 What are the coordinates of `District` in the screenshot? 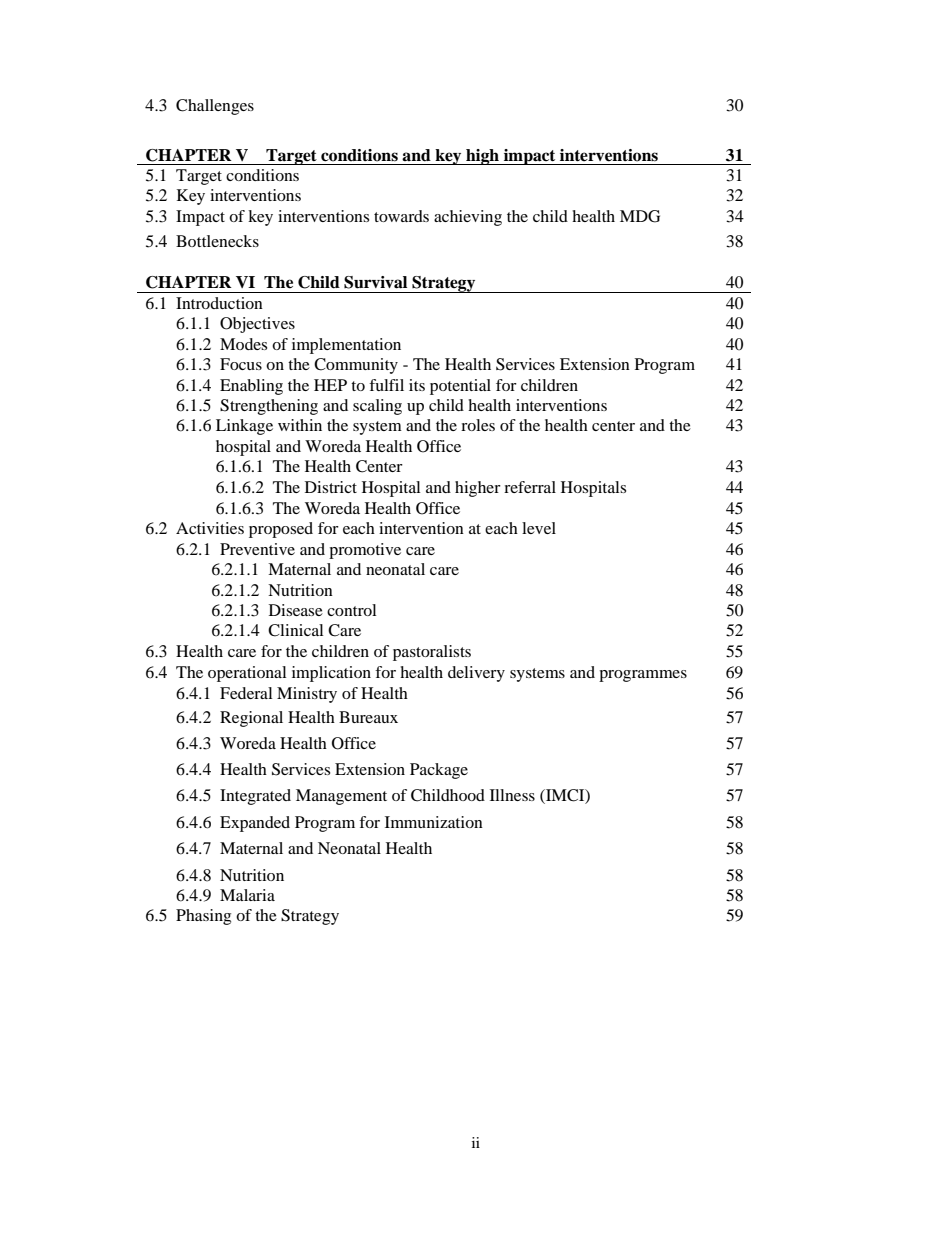 It's located at (331, 487).
